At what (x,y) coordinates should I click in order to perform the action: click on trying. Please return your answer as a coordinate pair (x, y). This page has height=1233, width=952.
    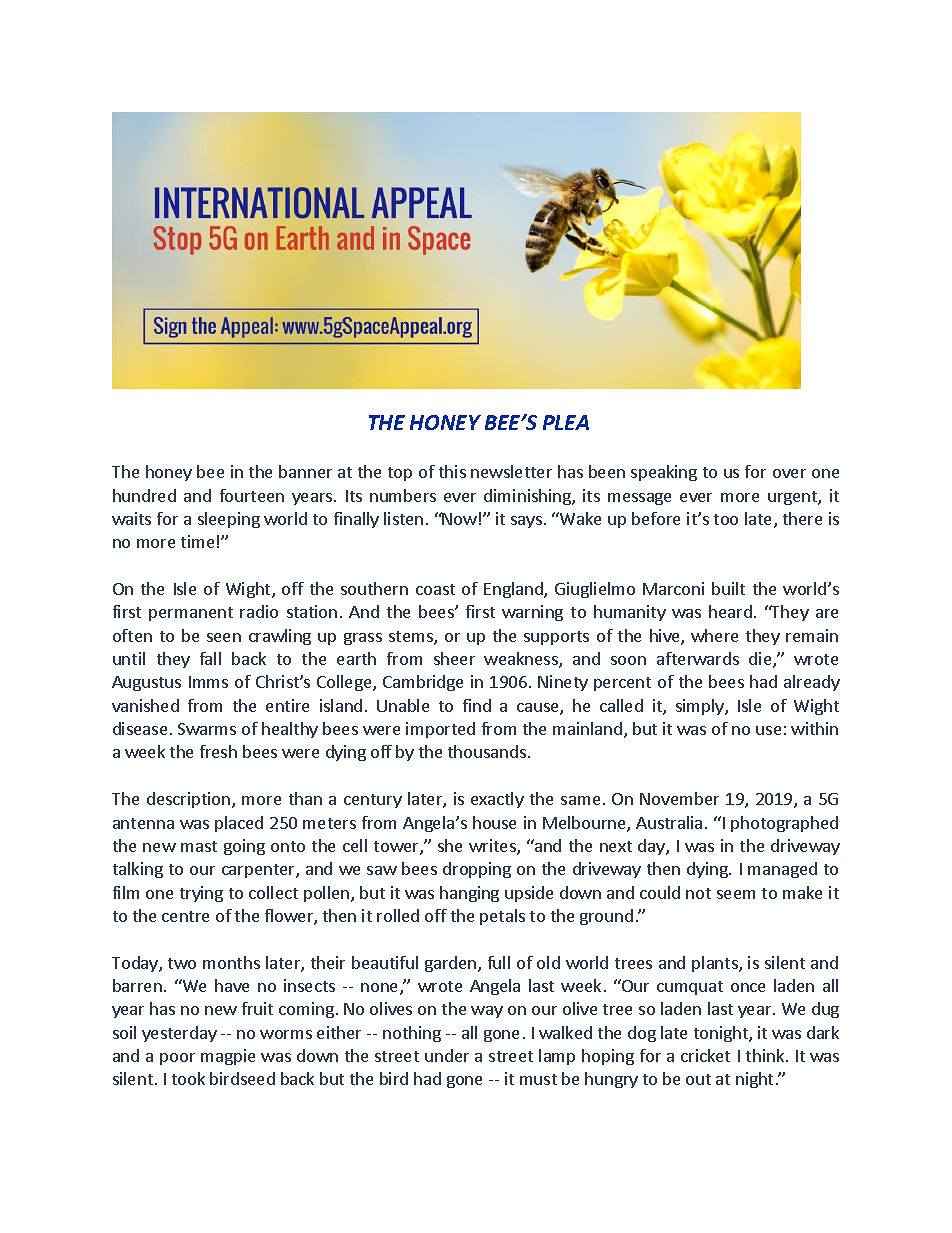
    Looking at the image, I should click on (201, 894).
